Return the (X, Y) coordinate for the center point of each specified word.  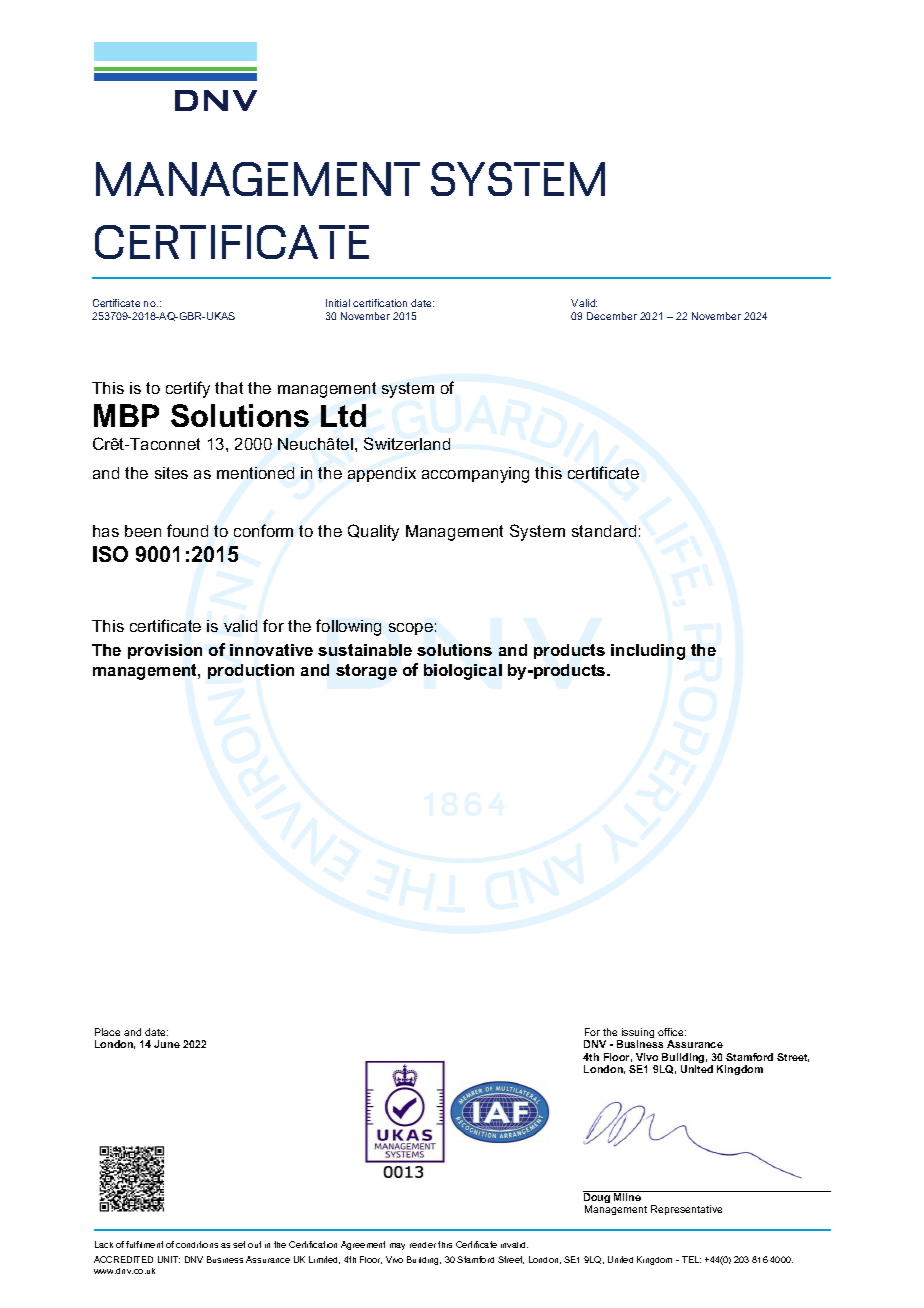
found (187, 530)
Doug (598, 1198)
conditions (197, 1244)
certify (188, 389)
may (397, 1246)
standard (604, 531)
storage (366, 672)
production (251, 671)
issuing (637, 1034)
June (167, 1044)
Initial (338, 303)
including (648, 652)
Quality (373, 532)
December (612, 316)
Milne (628, 1196)
